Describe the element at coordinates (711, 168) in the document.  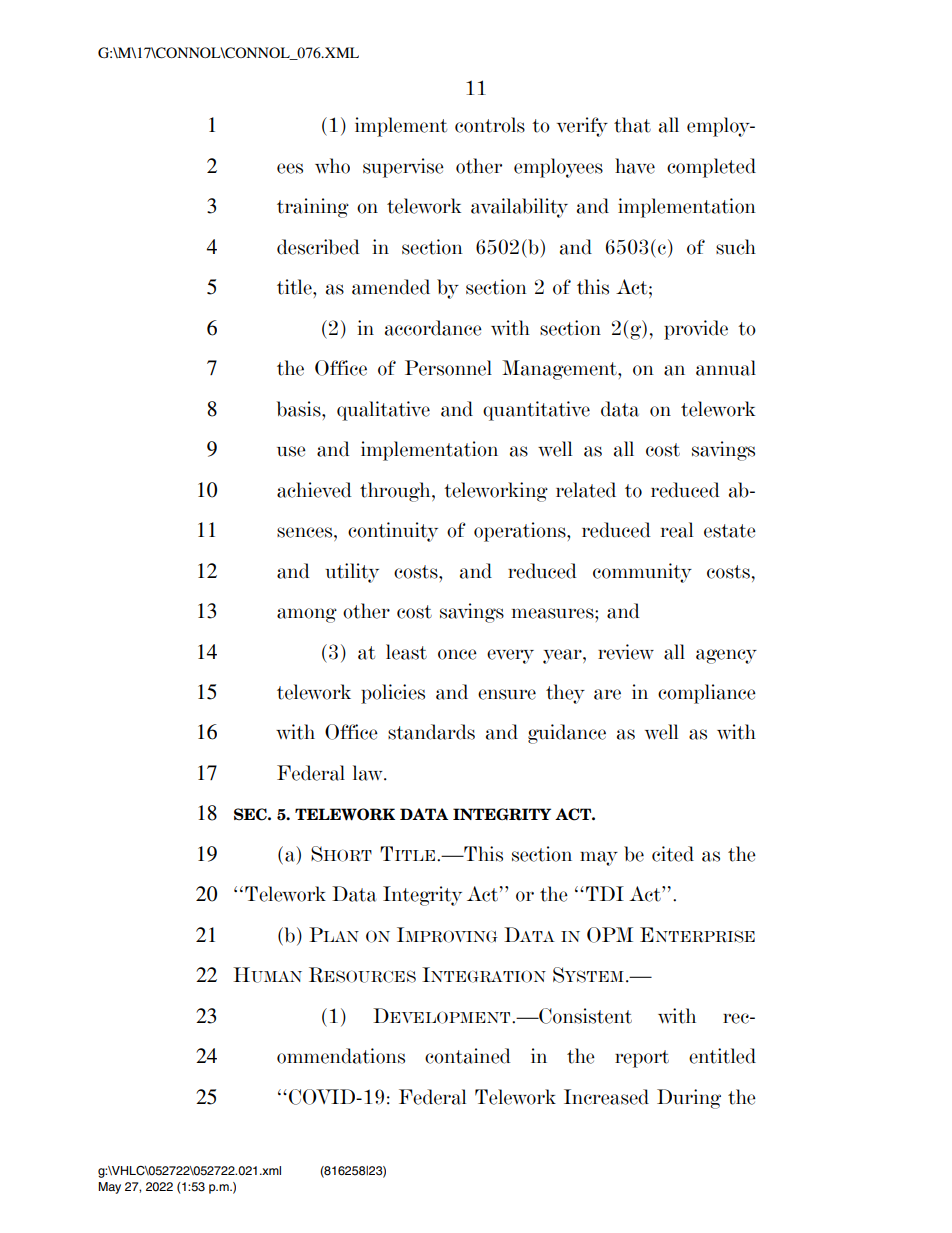
I see `completed` at that location.
